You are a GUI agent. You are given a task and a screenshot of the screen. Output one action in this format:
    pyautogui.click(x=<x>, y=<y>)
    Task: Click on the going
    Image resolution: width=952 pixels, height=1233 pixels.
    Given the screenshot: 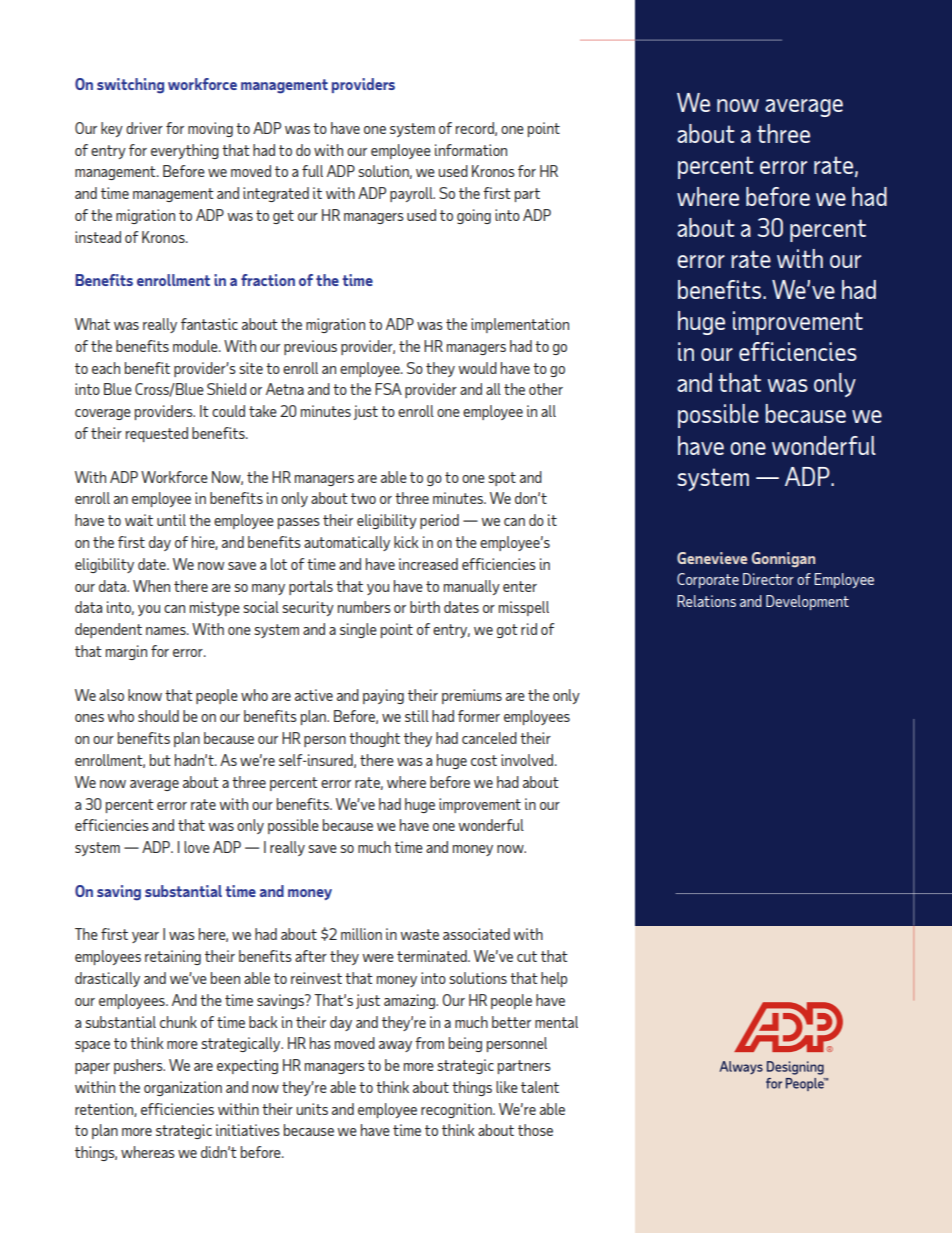 What is the action you would take?
    pyautogui.click(x=474, y=216)
